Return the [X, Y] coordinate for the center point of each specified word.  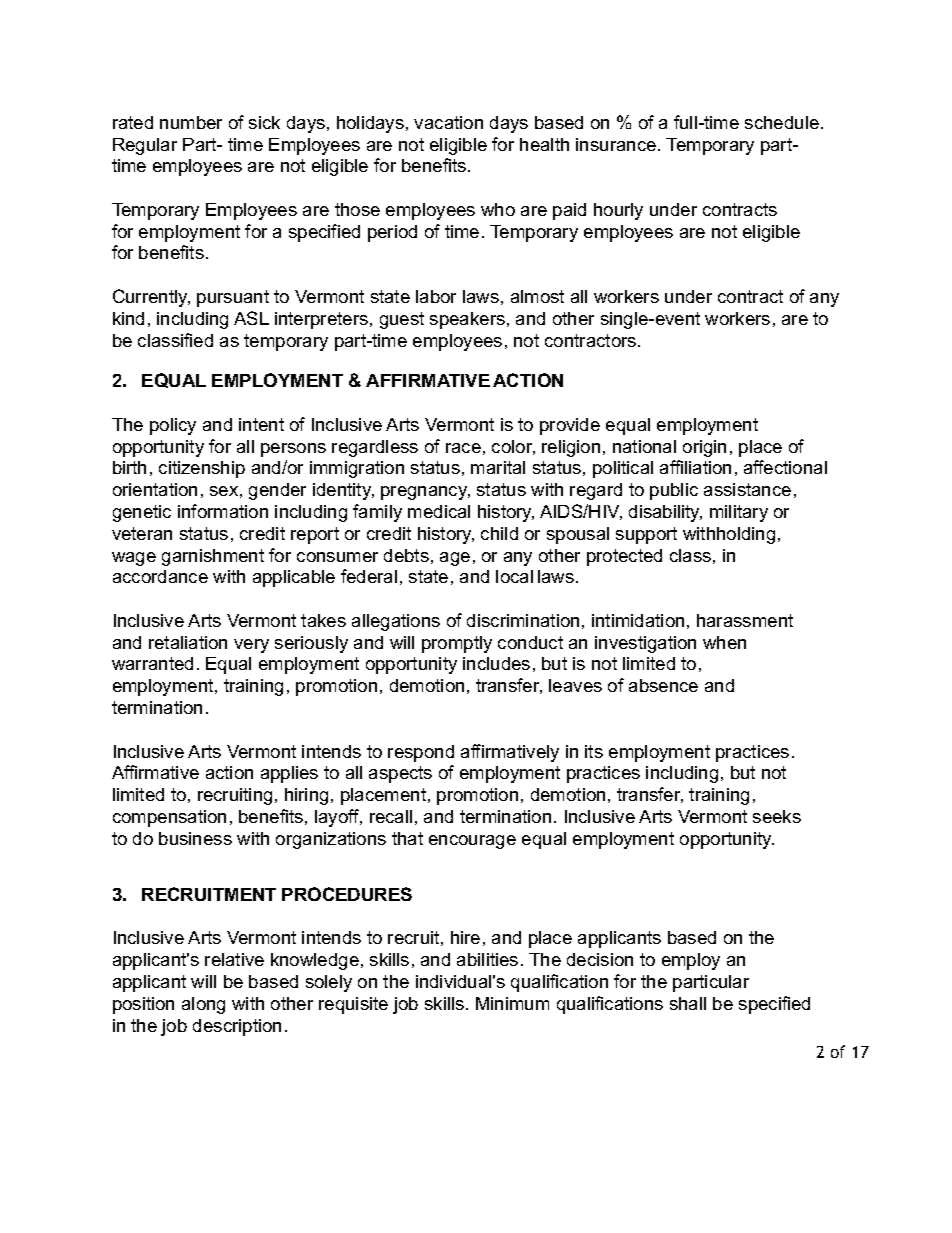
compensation [169, 818]
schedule [782, 122]
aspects [400, 774]
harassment [745, 620]
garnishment [213, 557]
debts [406, 555]
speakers [467, 320]
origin [704, 448]
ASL [251, 318]
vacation [448, 122]
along [203, 1005]
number [191, 122]
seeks [777, 816]
